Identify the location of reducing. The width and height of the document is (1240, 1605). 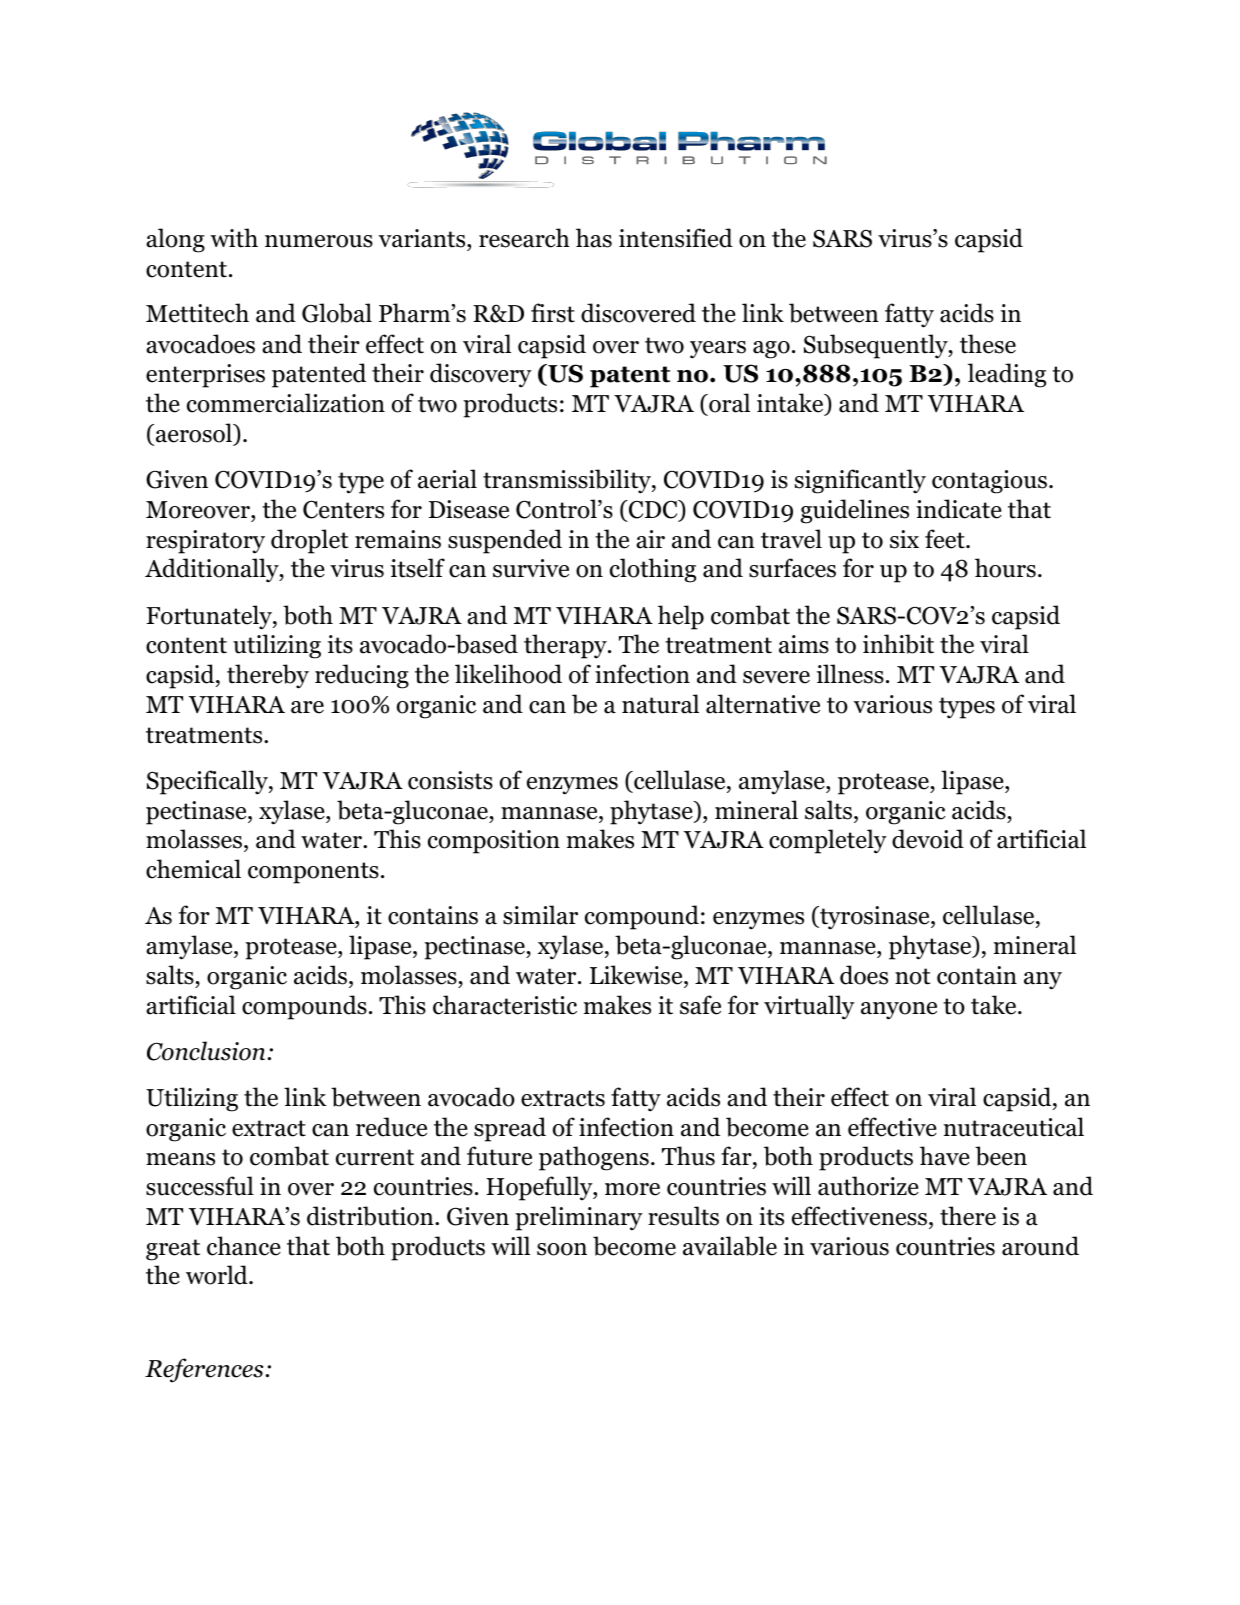
(362, 676).
